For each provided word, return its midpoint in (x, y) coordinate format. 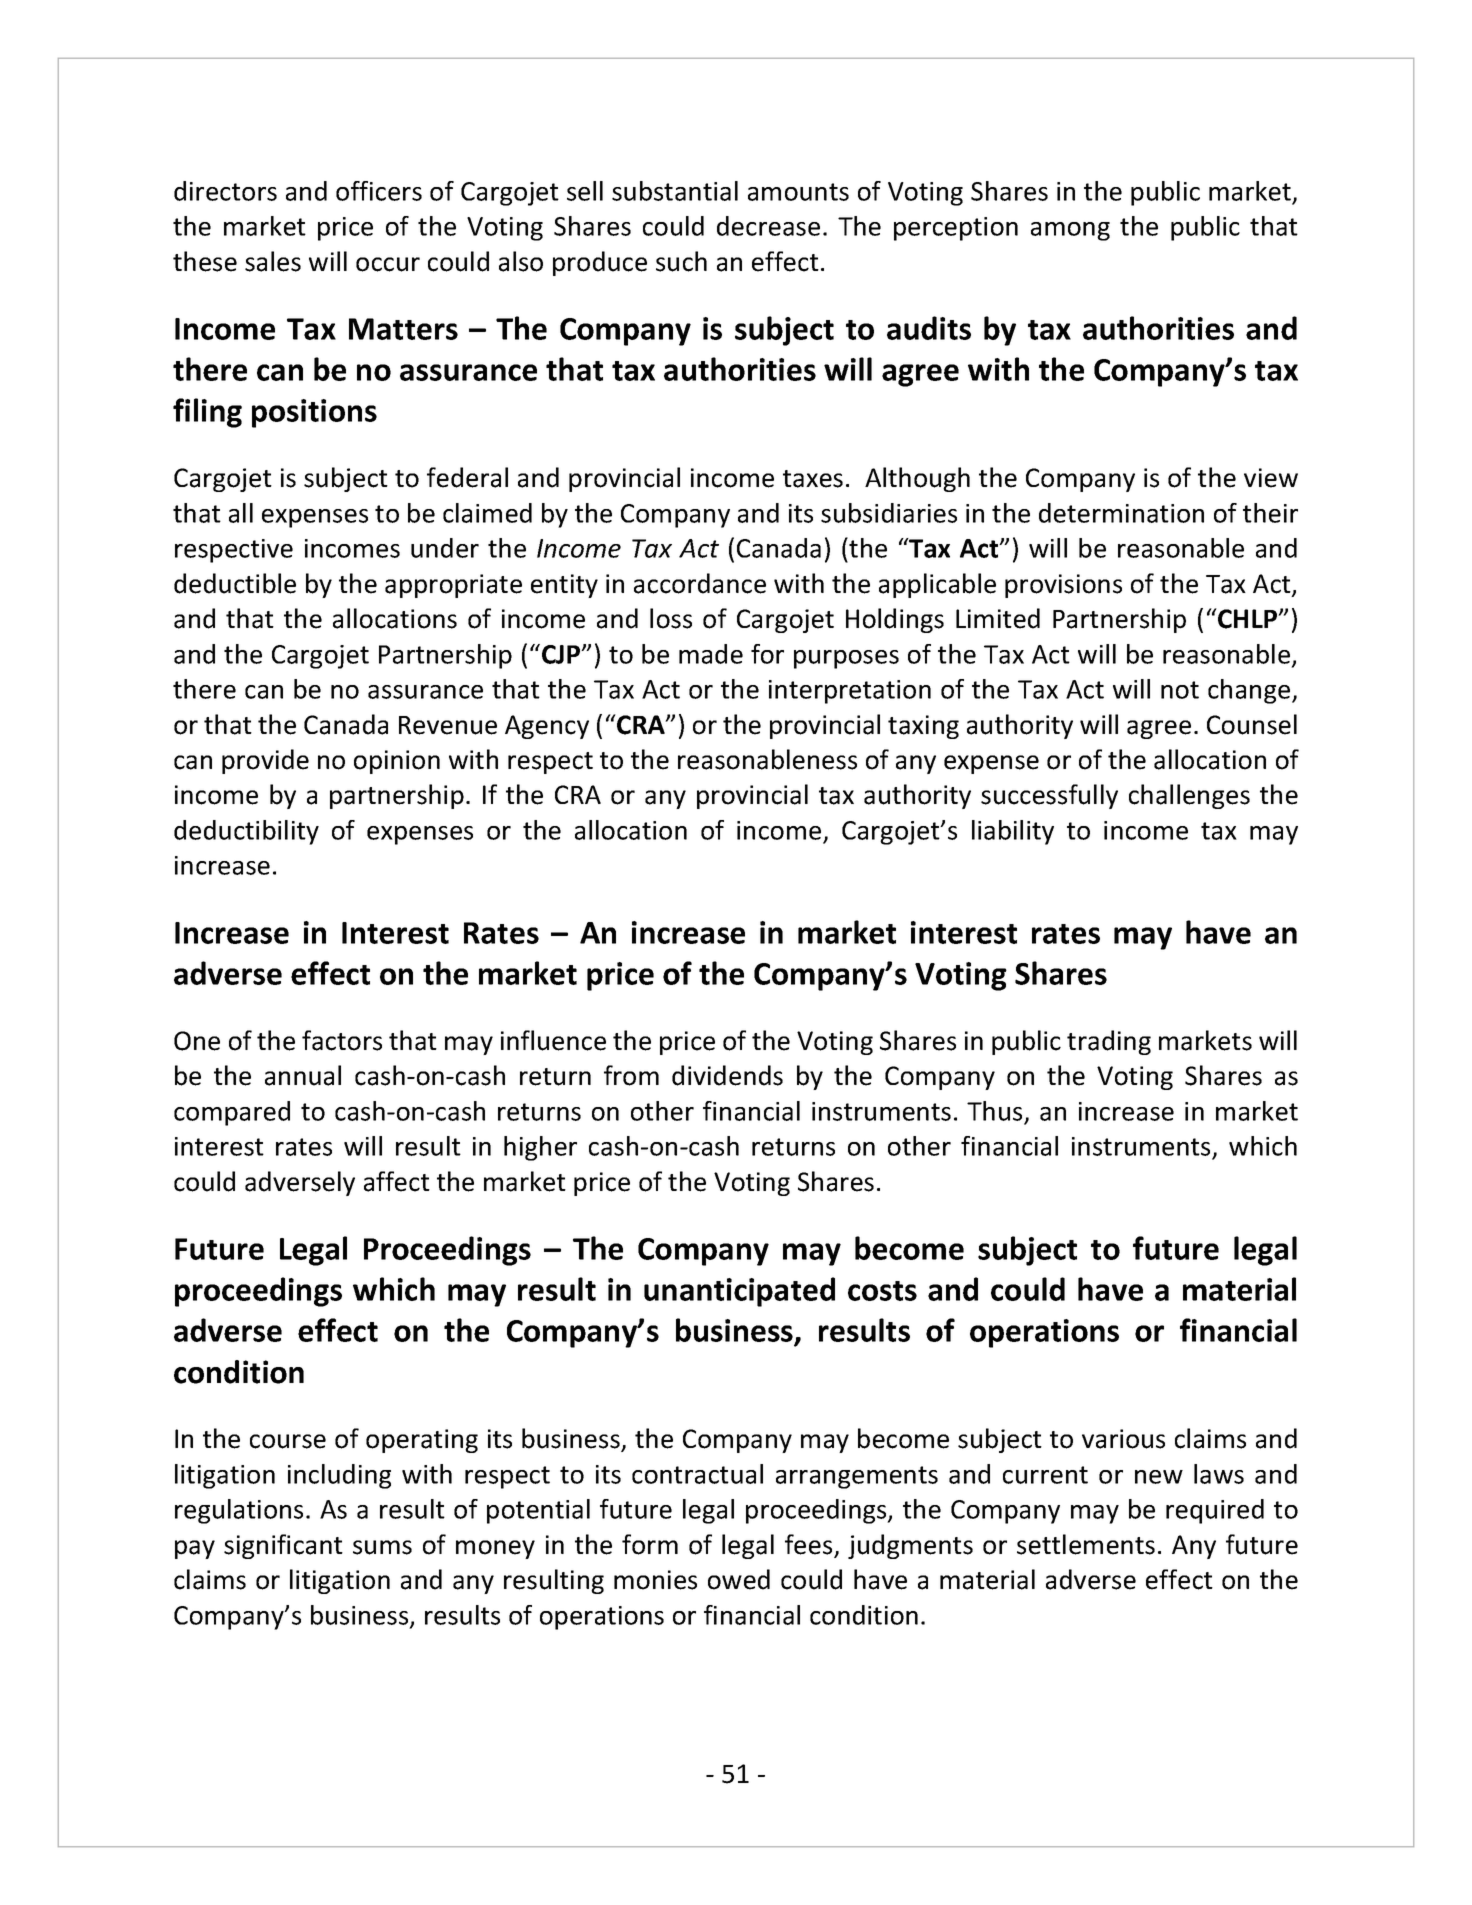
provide (265, 761)
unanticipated (739, 1292)
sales (273, 261)
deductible (235, 583)
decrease (768, 226)
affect (397, 1181)
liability (1013, 832)
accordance (700, 583)
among (1070, 231)
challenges (1189, 796)
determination (1121, 513)
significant (283, 1546)
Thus (994, 1111)
